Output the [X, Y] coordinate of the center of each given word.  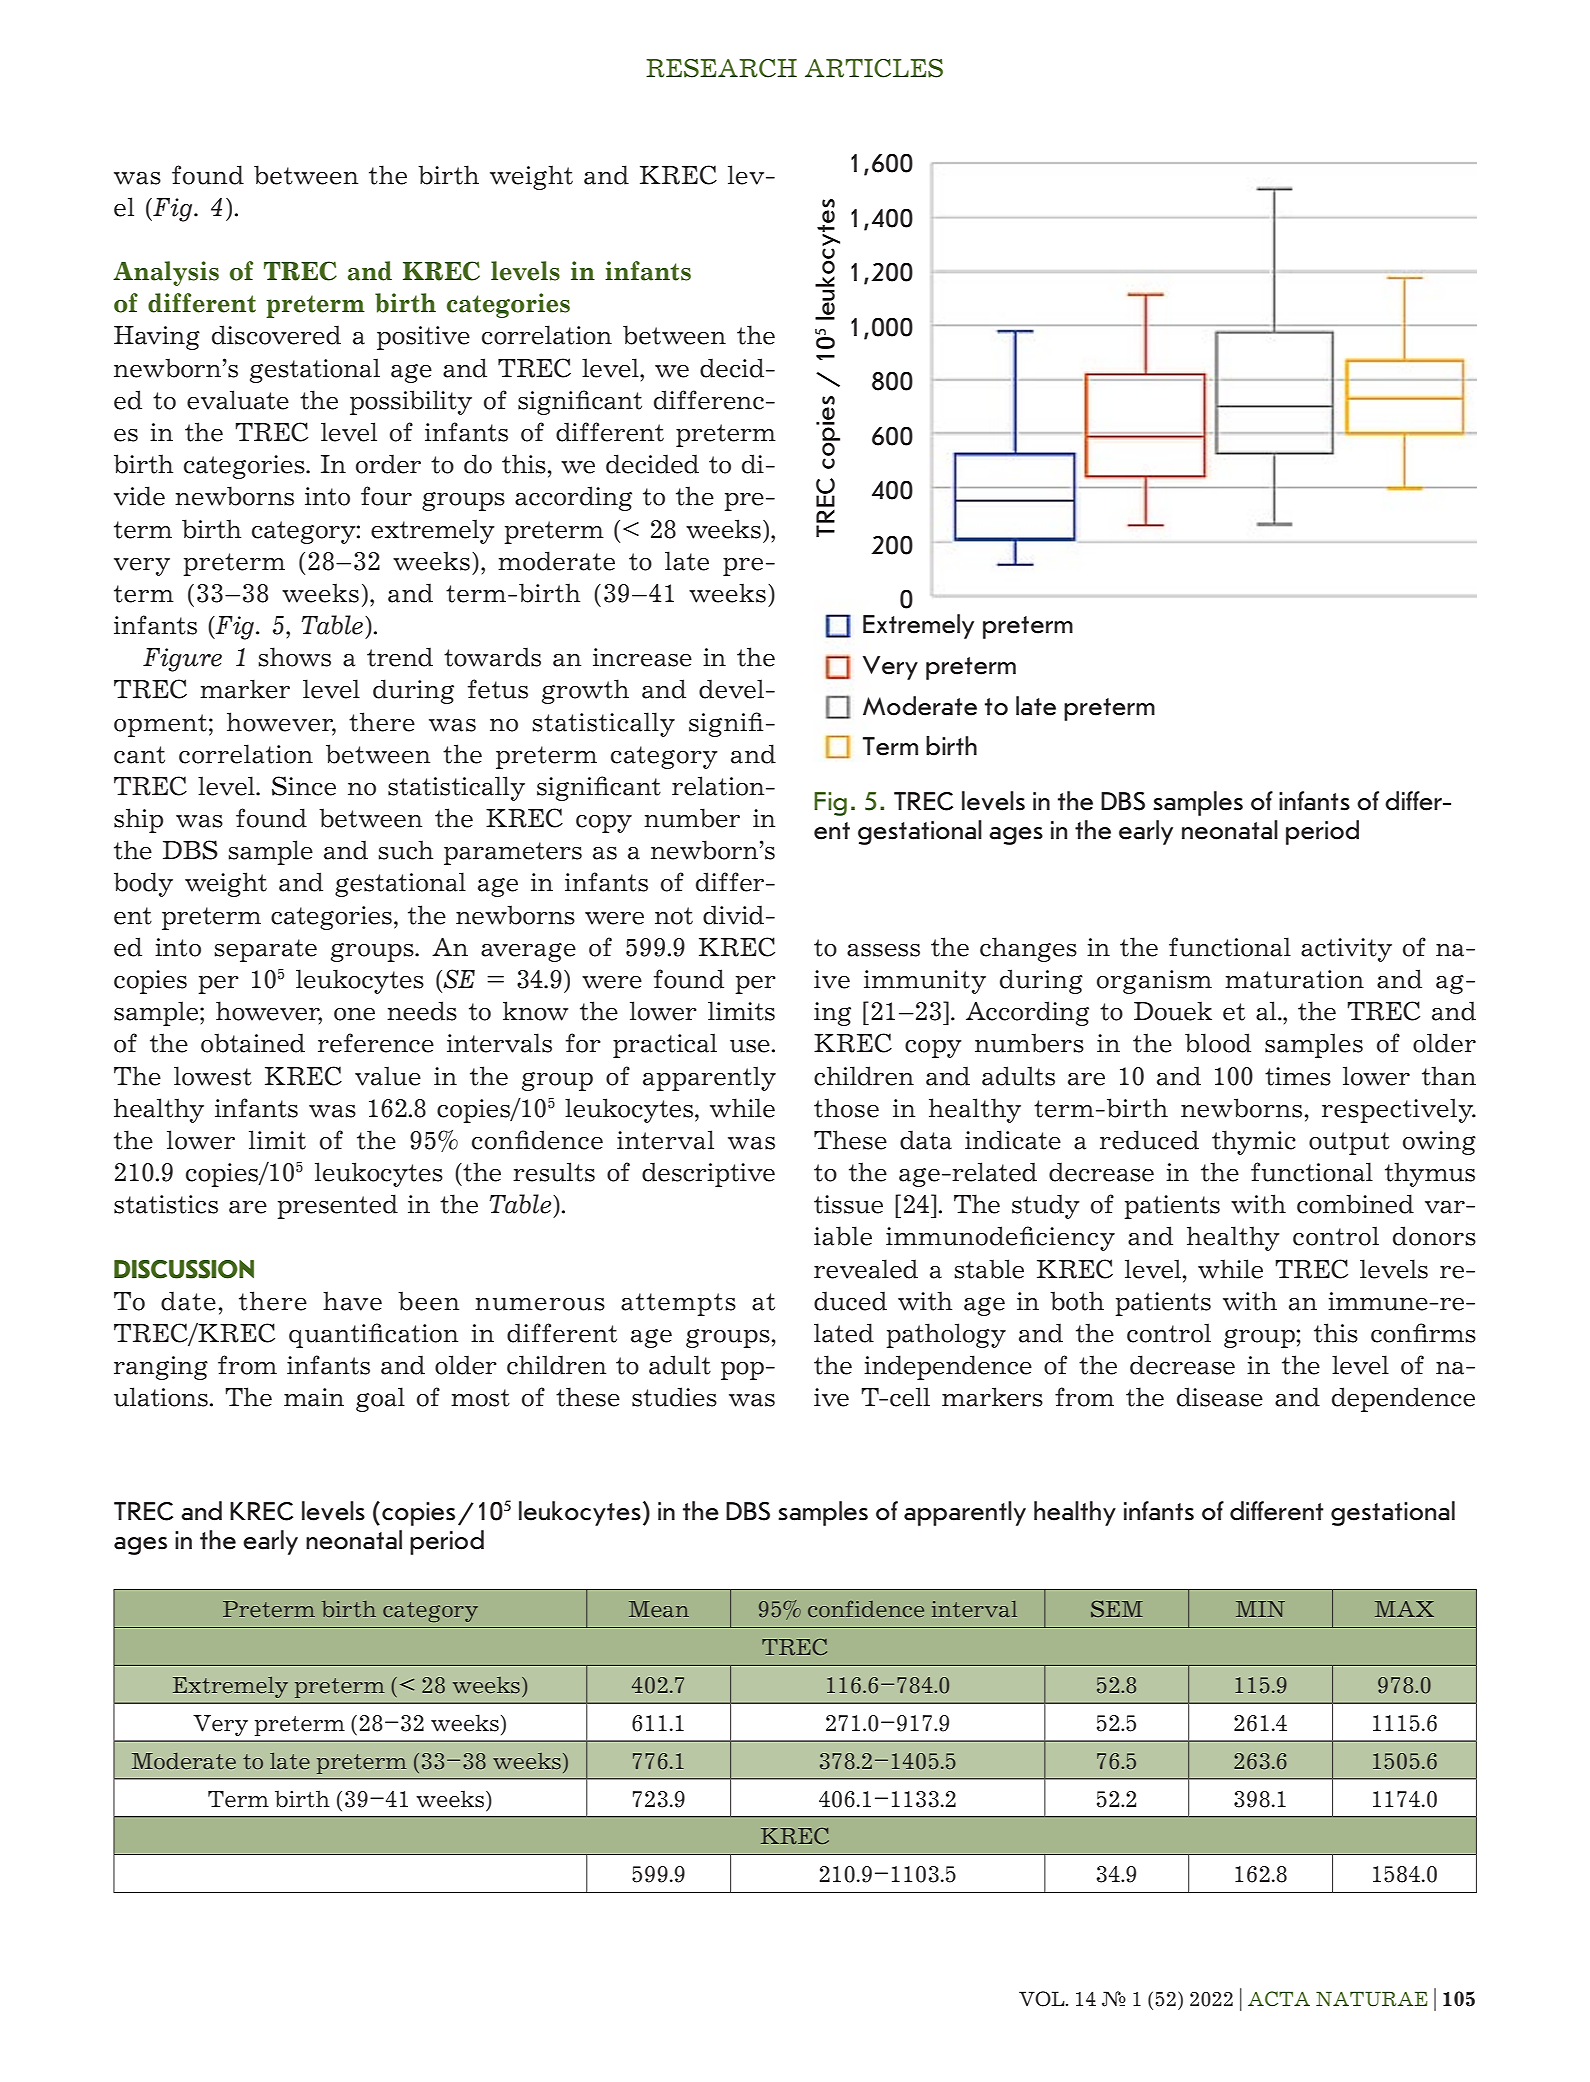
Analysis [166, 273]
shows [294, 657]
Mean [659, 1609]
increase [642, 657]
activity [1346, 950]
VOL [1043, 1999]
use [750, 1046]
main [314, 1397]
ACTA [1279, 1999]
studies [674, 1397]
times [1298, 1076]
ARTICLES [874, 68]
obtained [253, 1043]
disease [1220, 1397]
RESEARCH [721, 68]
